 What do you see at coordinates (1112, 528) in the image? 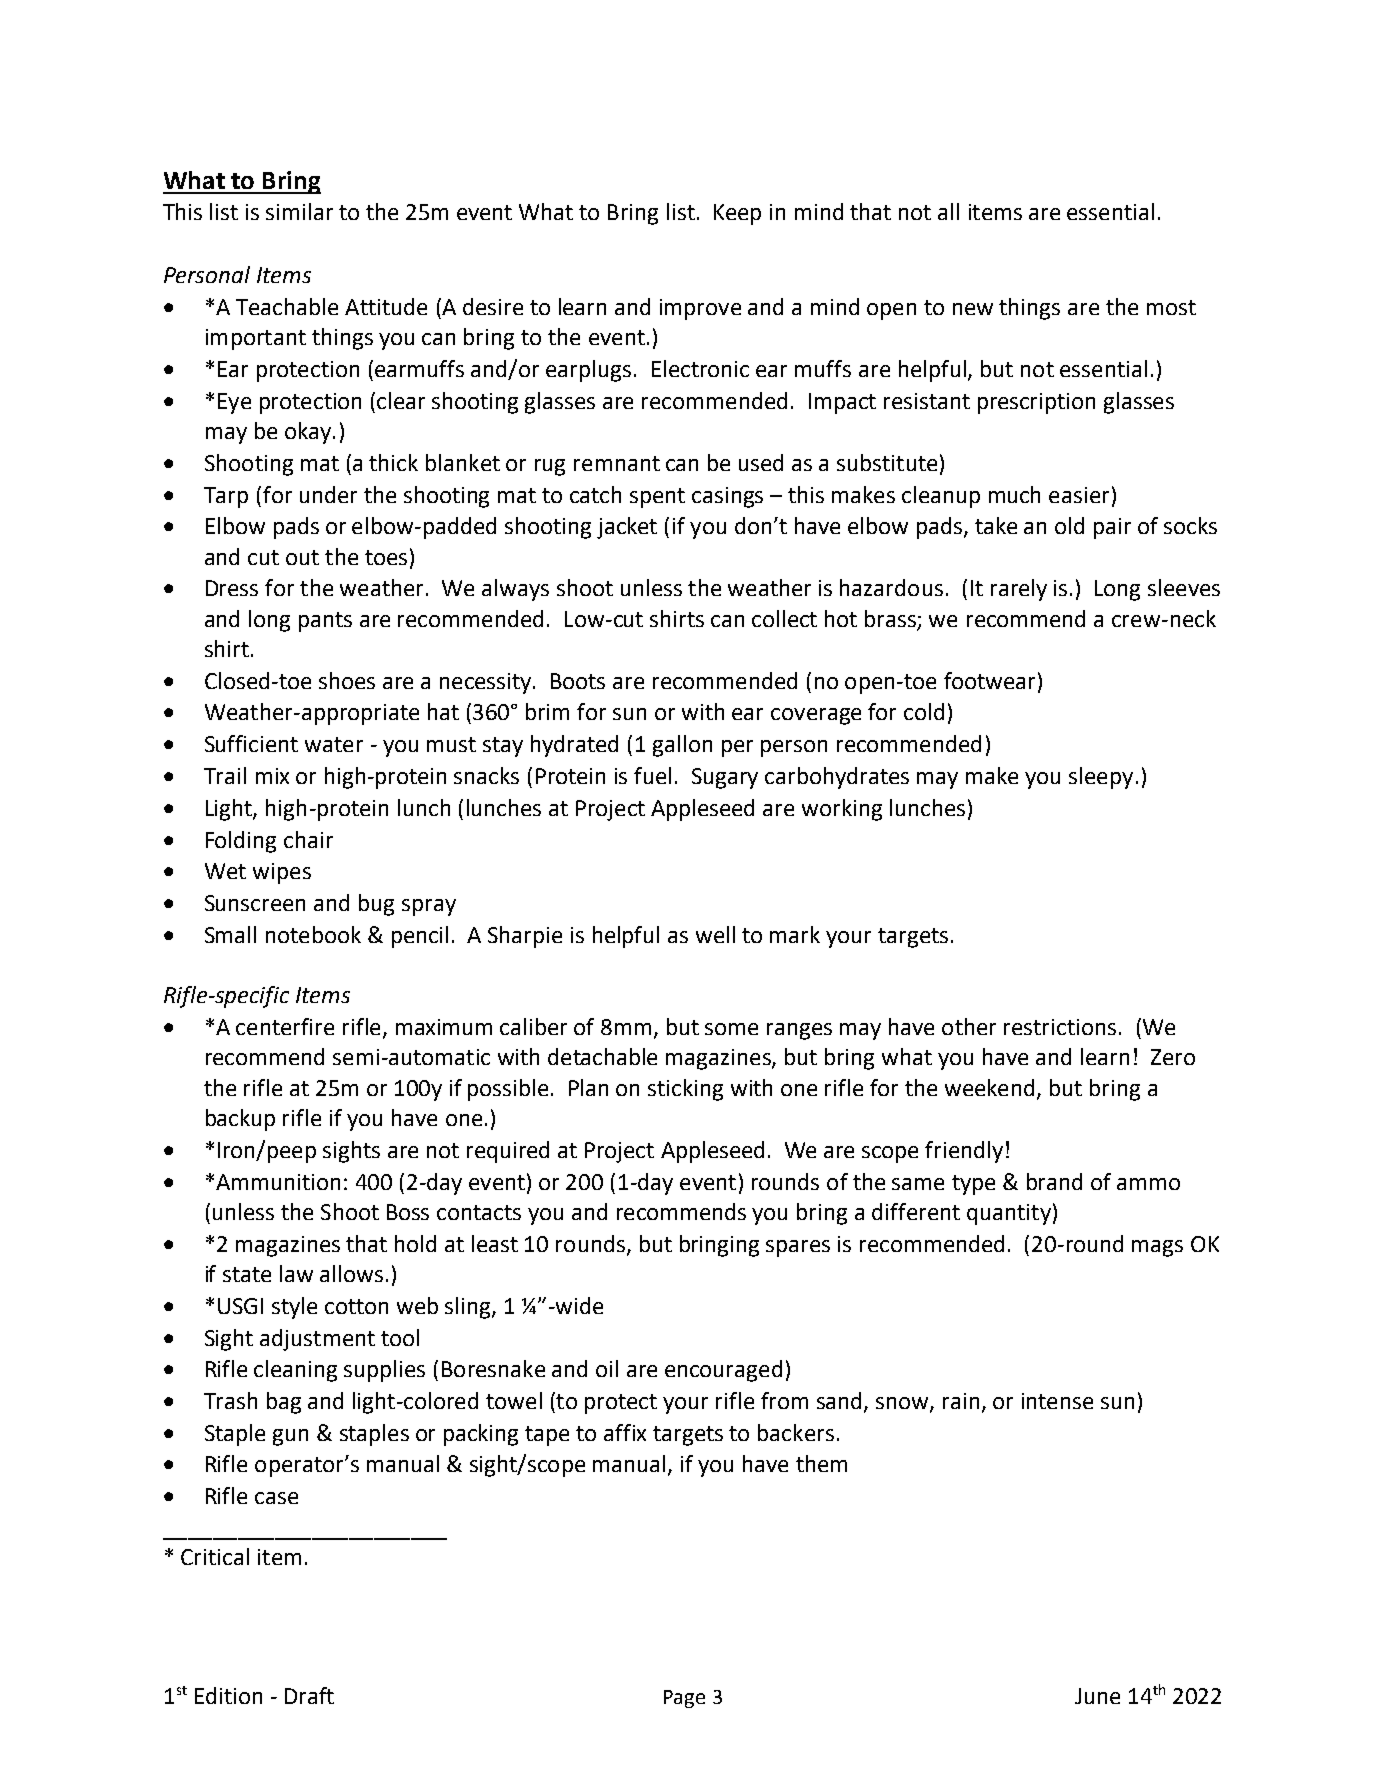
I see `pair` at bounding box center [1112, 528].
